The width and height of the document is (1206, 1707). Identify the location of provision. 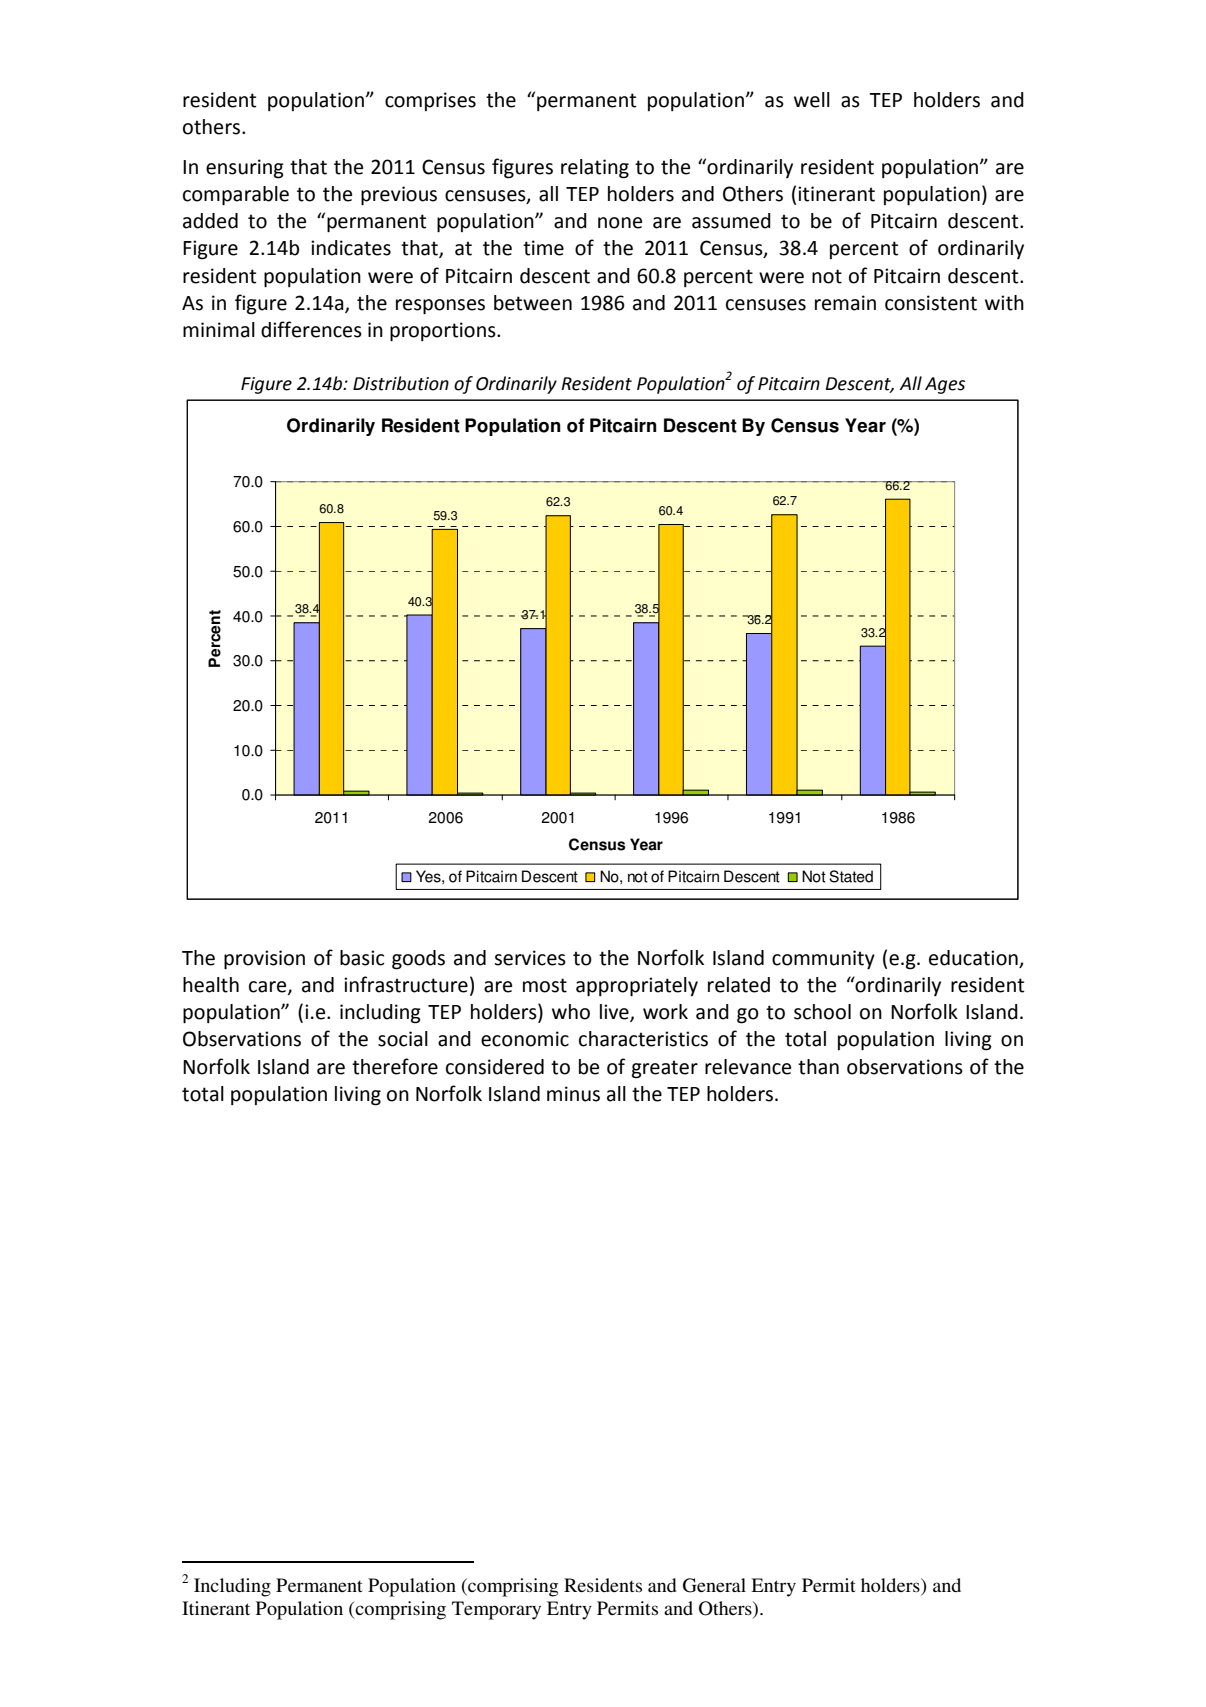
(264, 960).
